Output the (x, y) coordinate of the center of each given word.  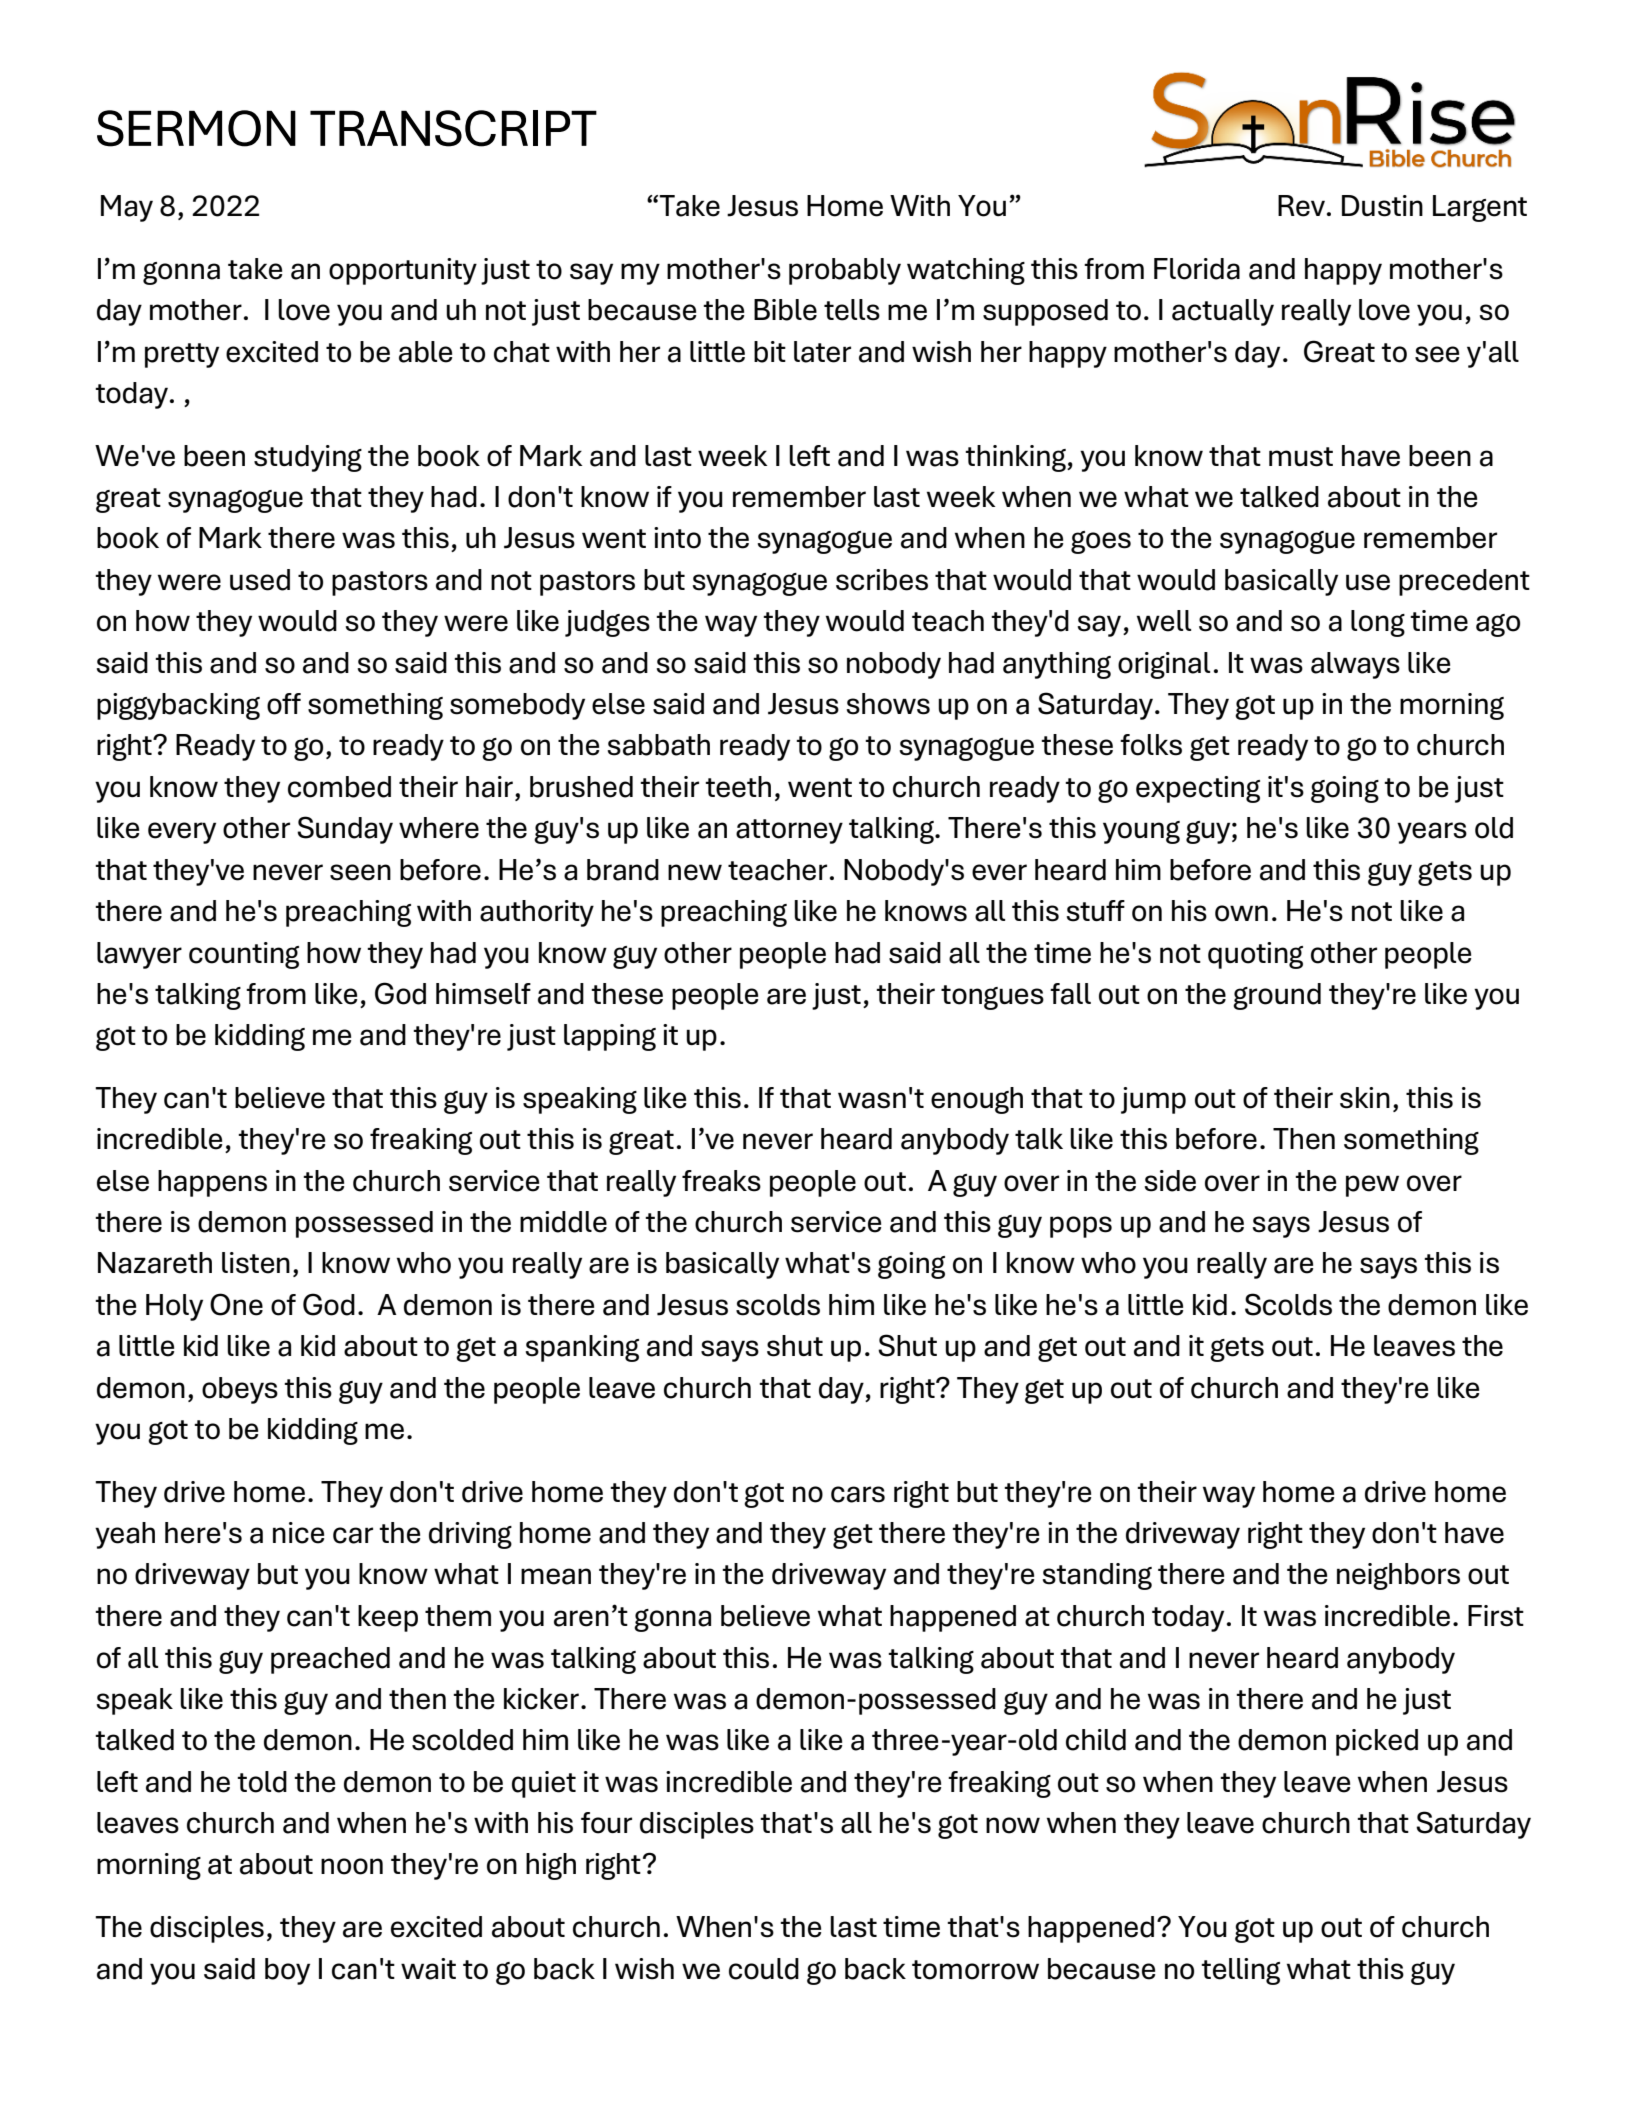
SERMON (196, 128)
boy (287, 1971)
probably (845, 271)
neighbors (1398, 1576)
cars (858, 1494)
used (260, 580)
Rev (1301, 206)
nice (298, 1533)
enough (977, 1100)
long (1378, 623)
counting (244, 955)
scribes (882, 580)
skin (1365, 1098)
